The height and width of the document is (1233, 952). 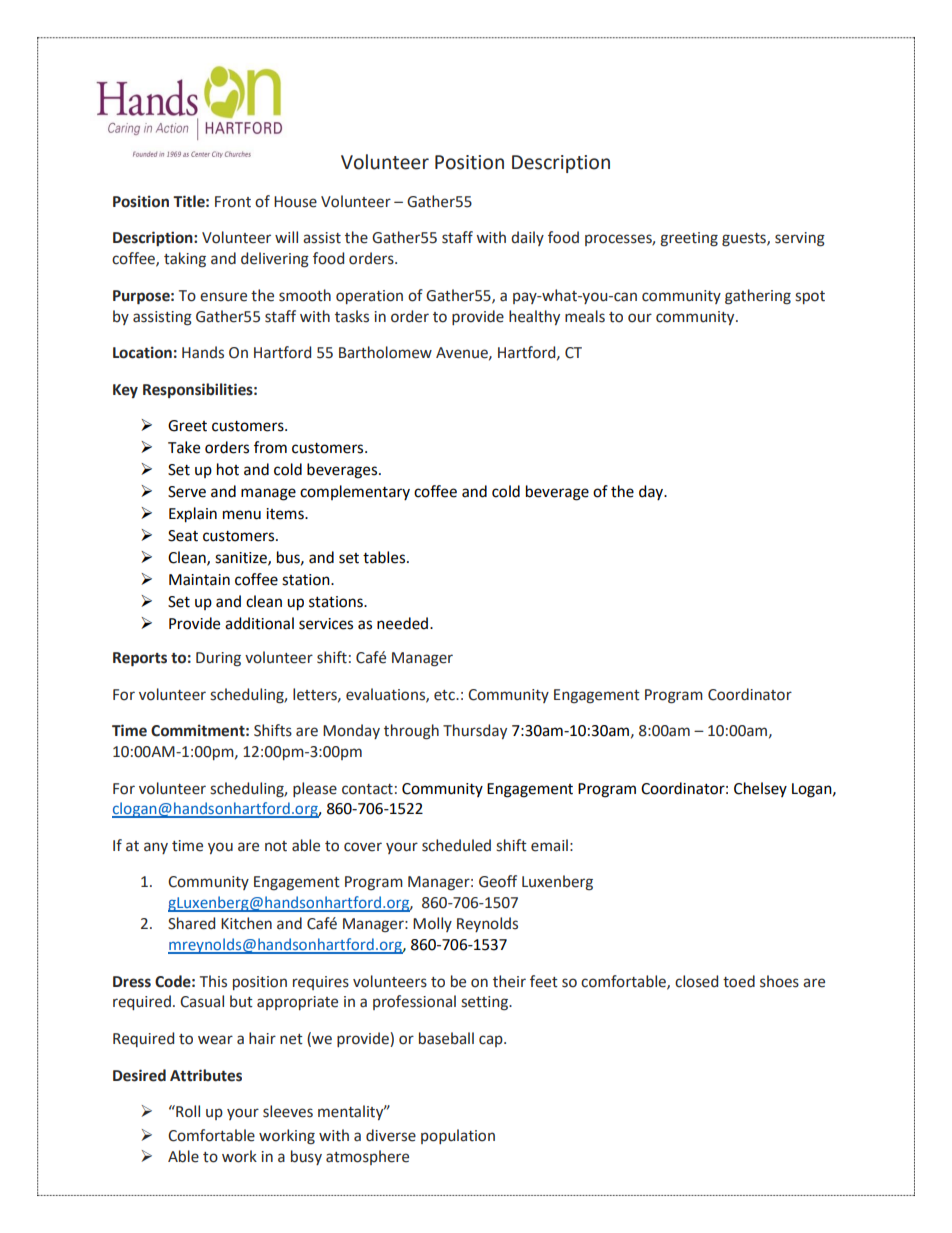 I want to click on scheduled, so click(x=456, y=845).
